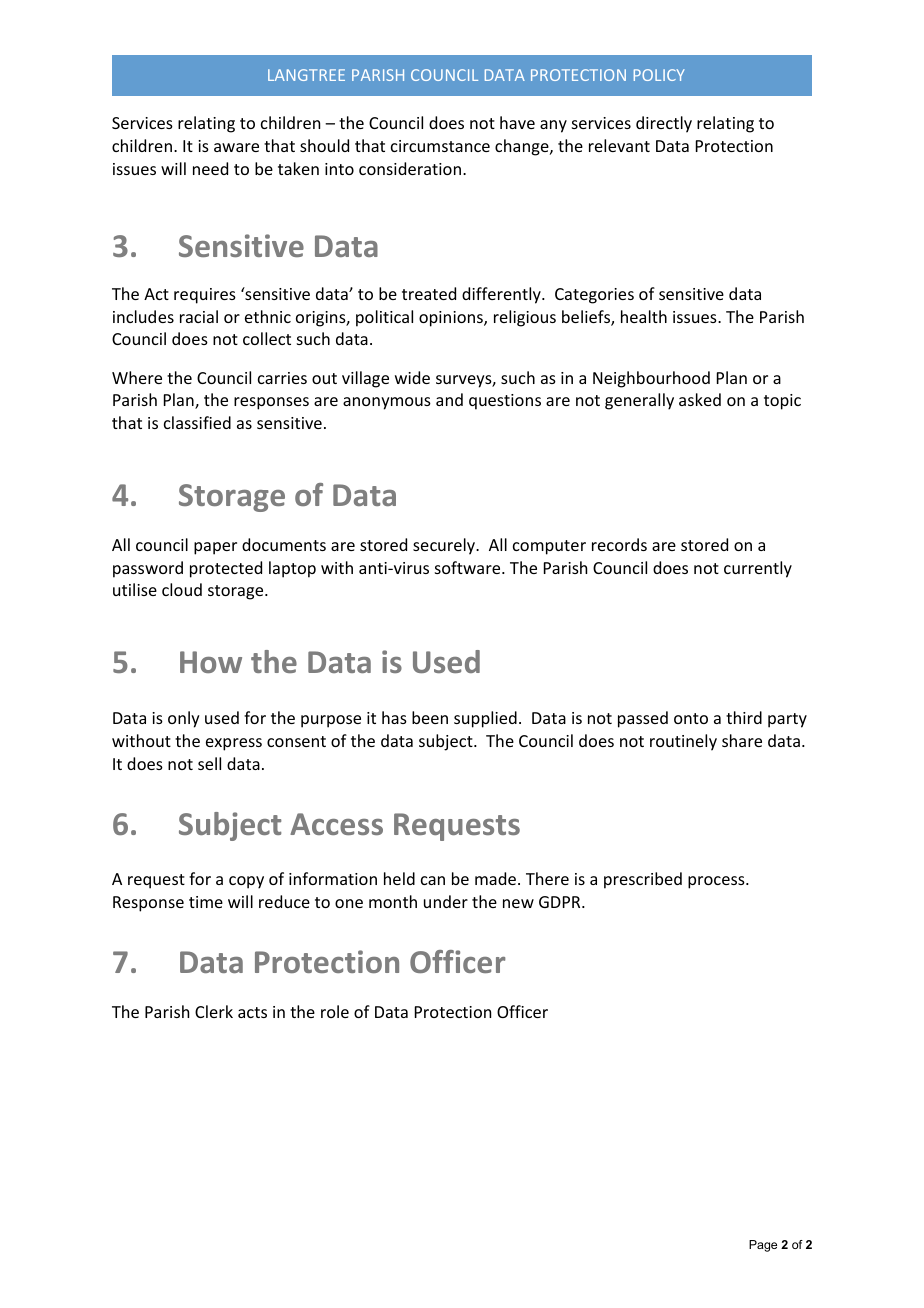 This page has height=1308, width=924. I want to click on onto, so click(691, 718).
